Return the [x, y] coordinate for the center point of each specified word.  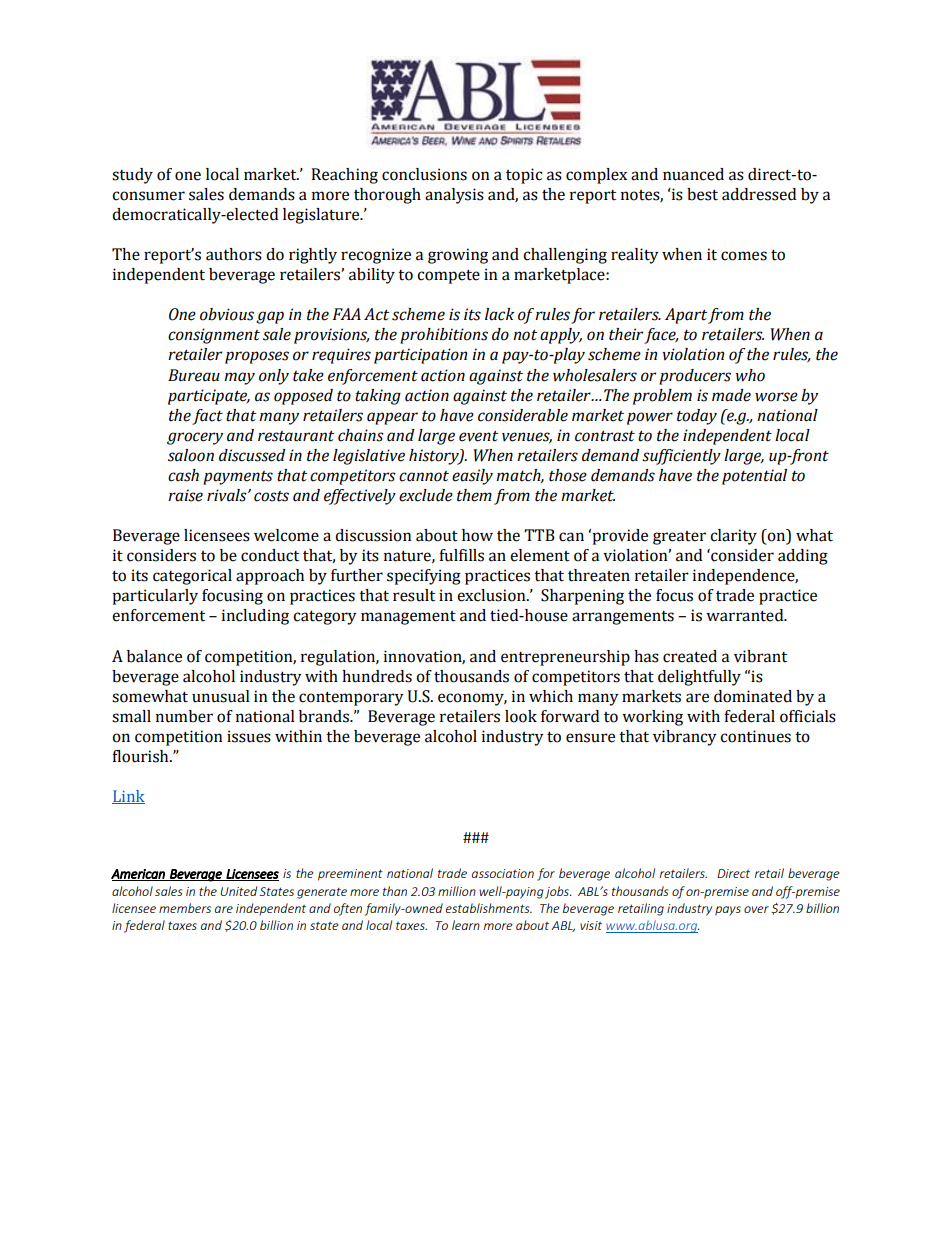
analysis [454, 196]
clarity [733, 537]
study [132, 176]
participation [420, 356]
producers [695, 377]
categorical [192, 577]
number [184, 716]
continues [755, 736]
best [702, 194]
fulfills [461, 555]
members [185, 908]
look [521, 716]
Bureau [194, 375]
